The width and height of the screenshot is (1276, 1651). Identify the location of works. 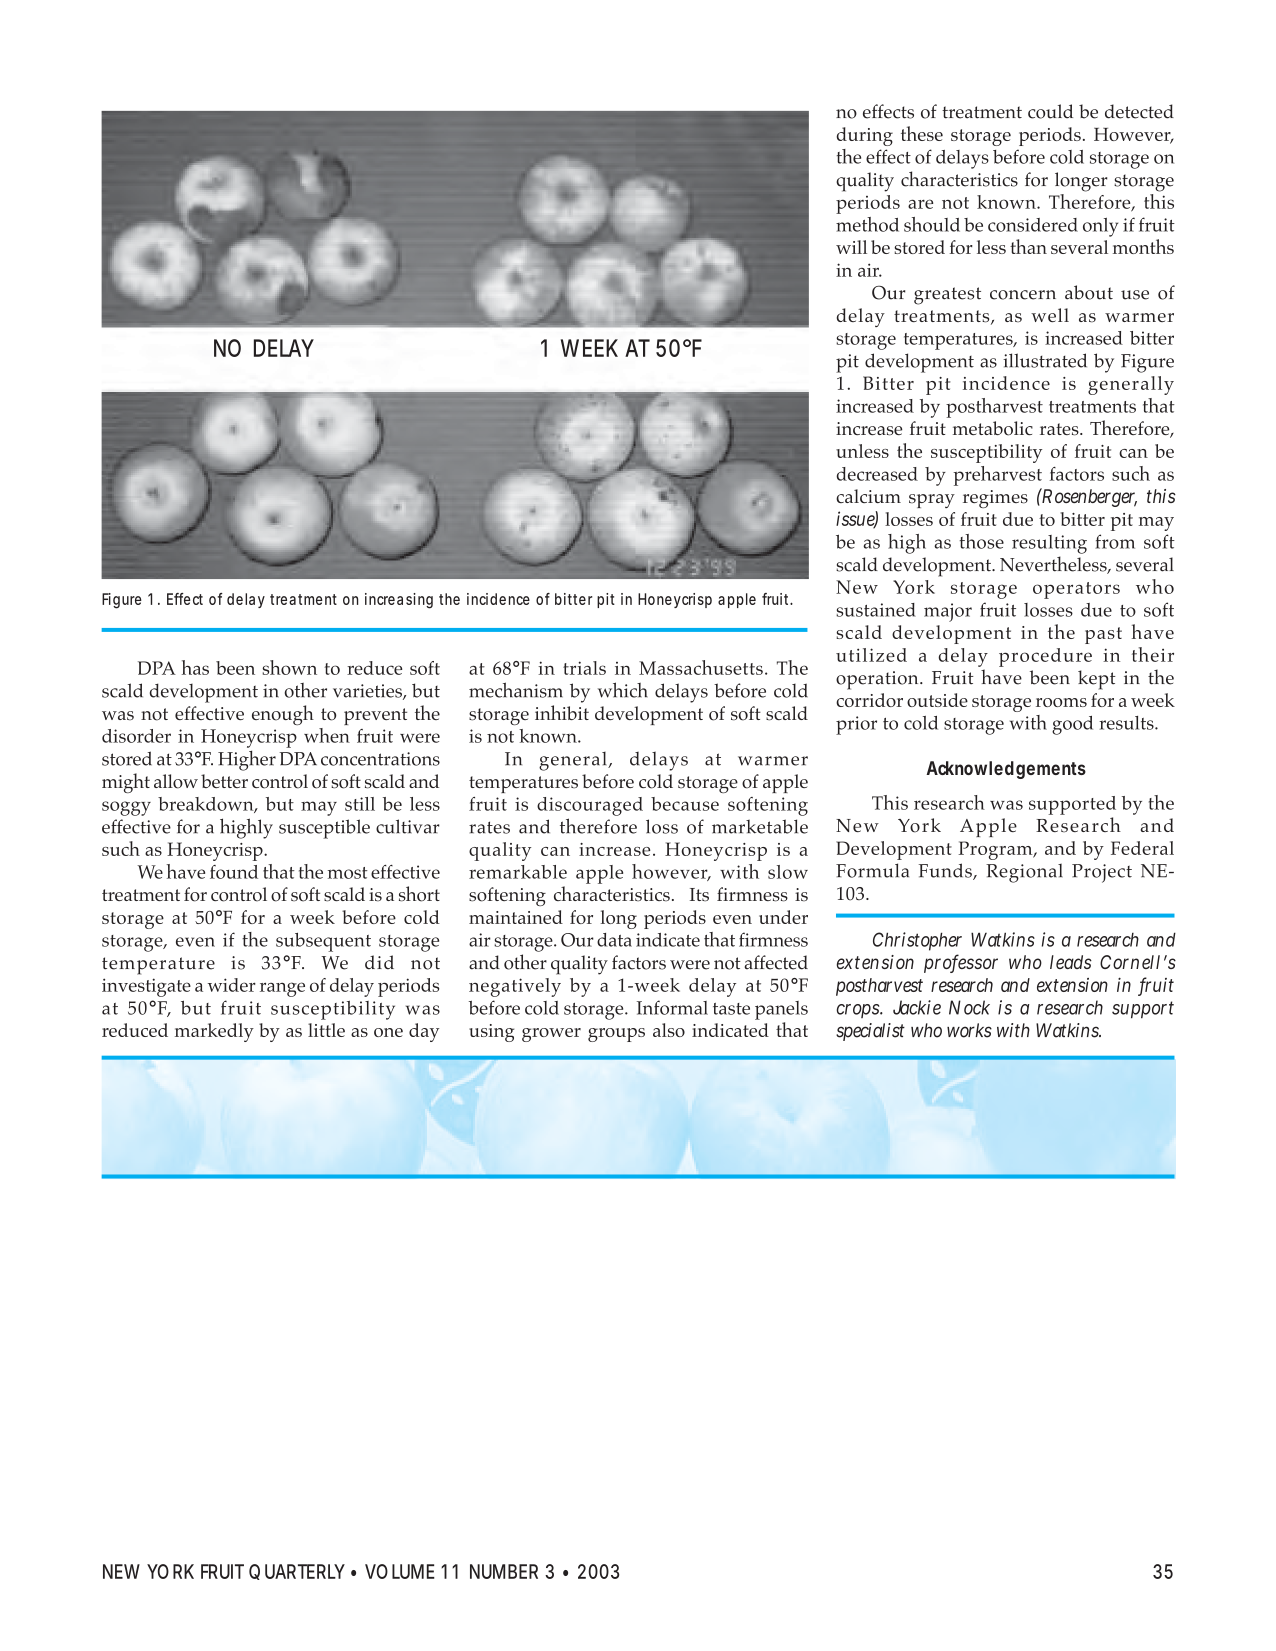
(969, 1030).
